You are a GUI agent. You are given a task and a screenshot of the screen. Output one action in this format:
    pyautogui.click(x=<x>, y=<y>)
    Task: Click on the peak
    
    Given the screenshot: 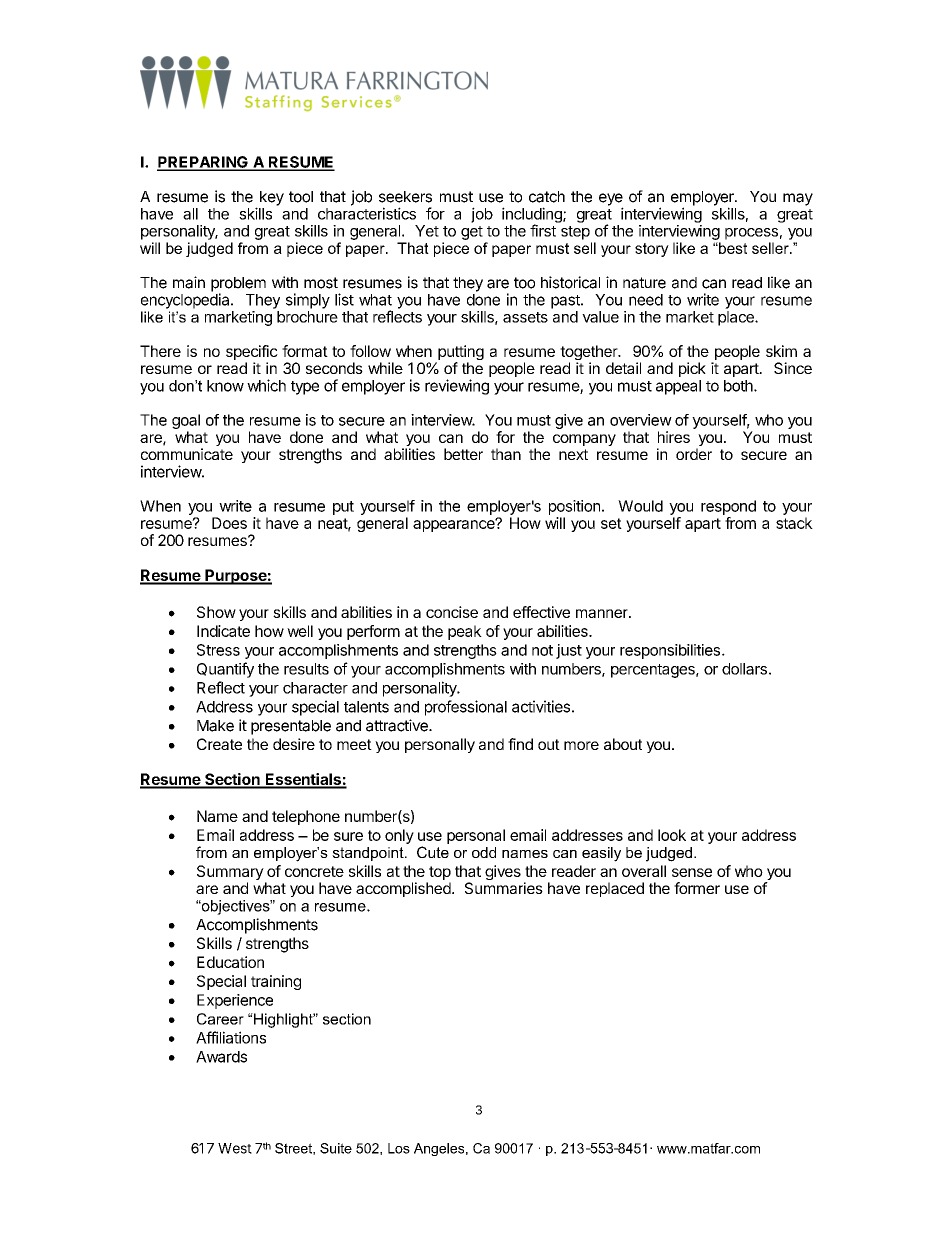 What is the action you would take?
    pyautogui.click(x=465, y=632)
